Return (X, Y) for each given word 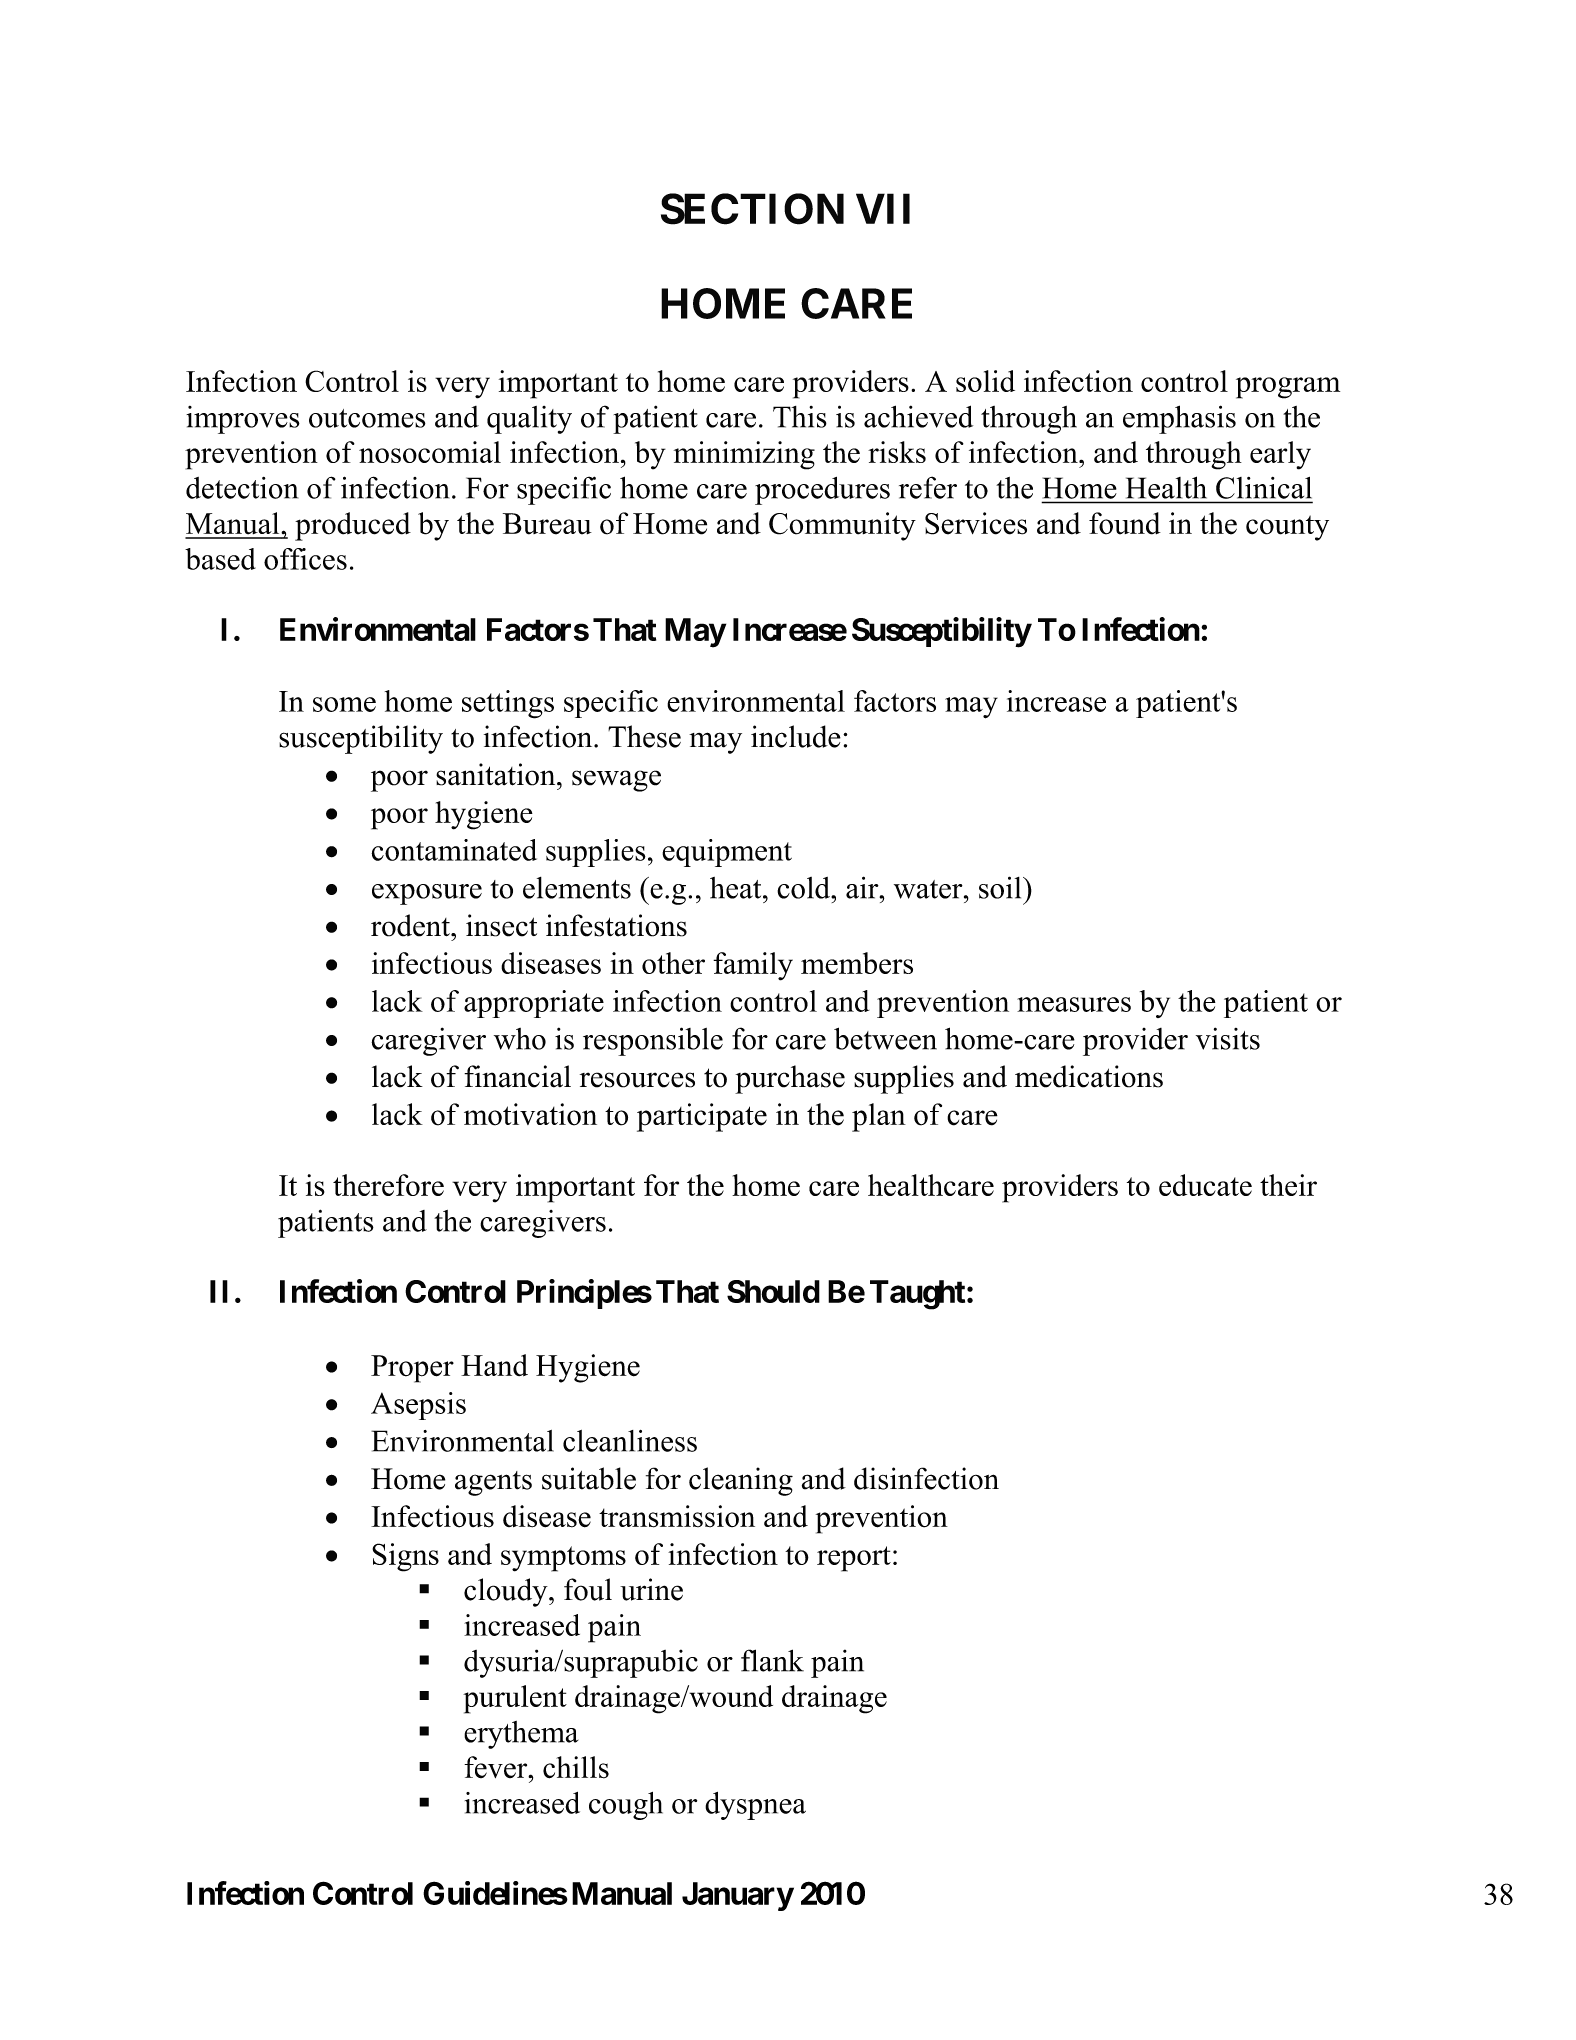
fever (497, 1767)
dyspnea (755, 1806)
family (753, 966)
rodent (411, 925)
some (344, 704)
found (1125, 523)
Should (773, 1291)
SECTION (752, 209)
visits (1228, 1038)
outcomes (367, 418)
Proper (412, 1369)
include (796, 736)
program (1288, 388)
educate (1205, 1185)
